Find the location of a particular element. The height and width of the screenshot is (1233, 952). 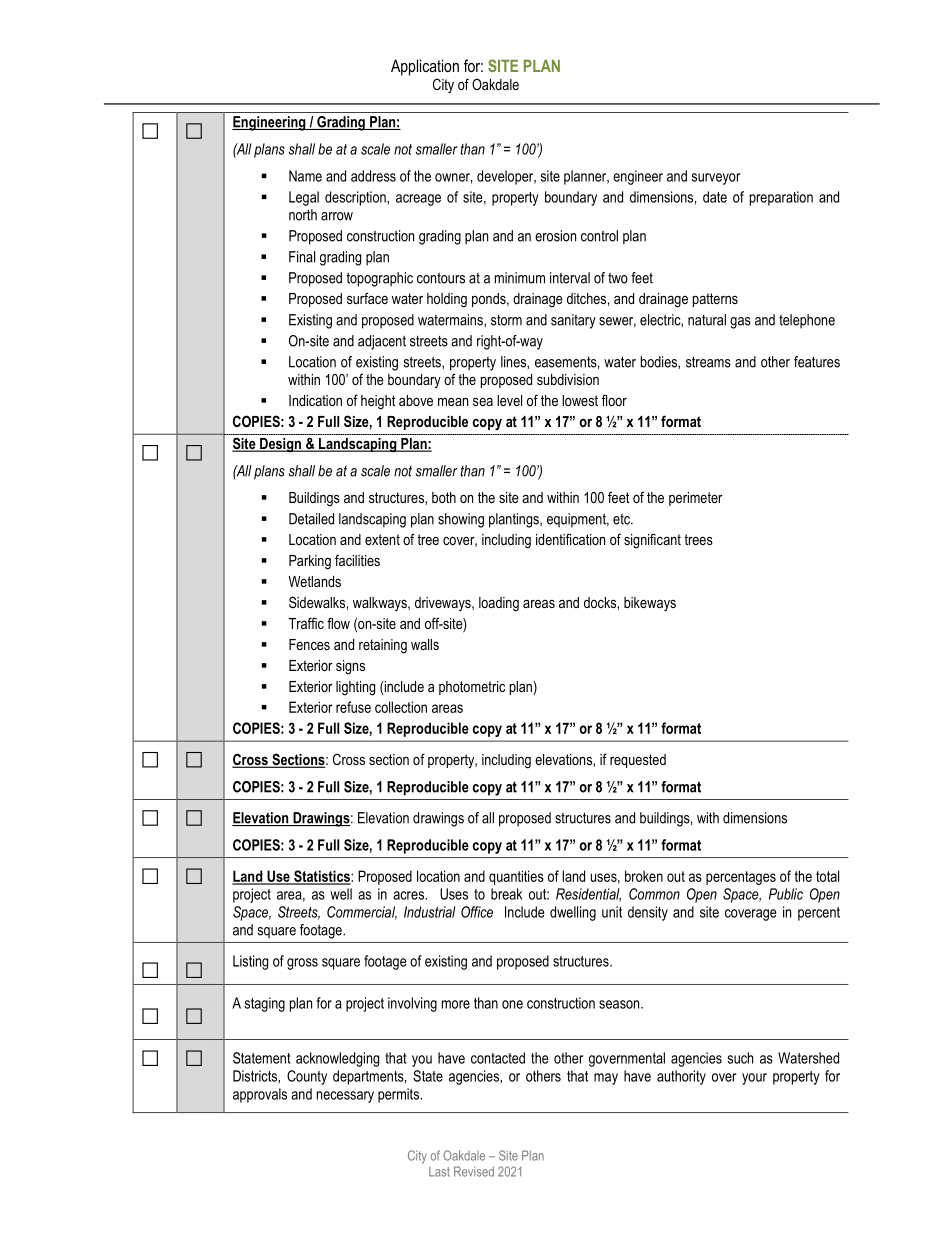

necessary is located at coordinates (345, 1097).
